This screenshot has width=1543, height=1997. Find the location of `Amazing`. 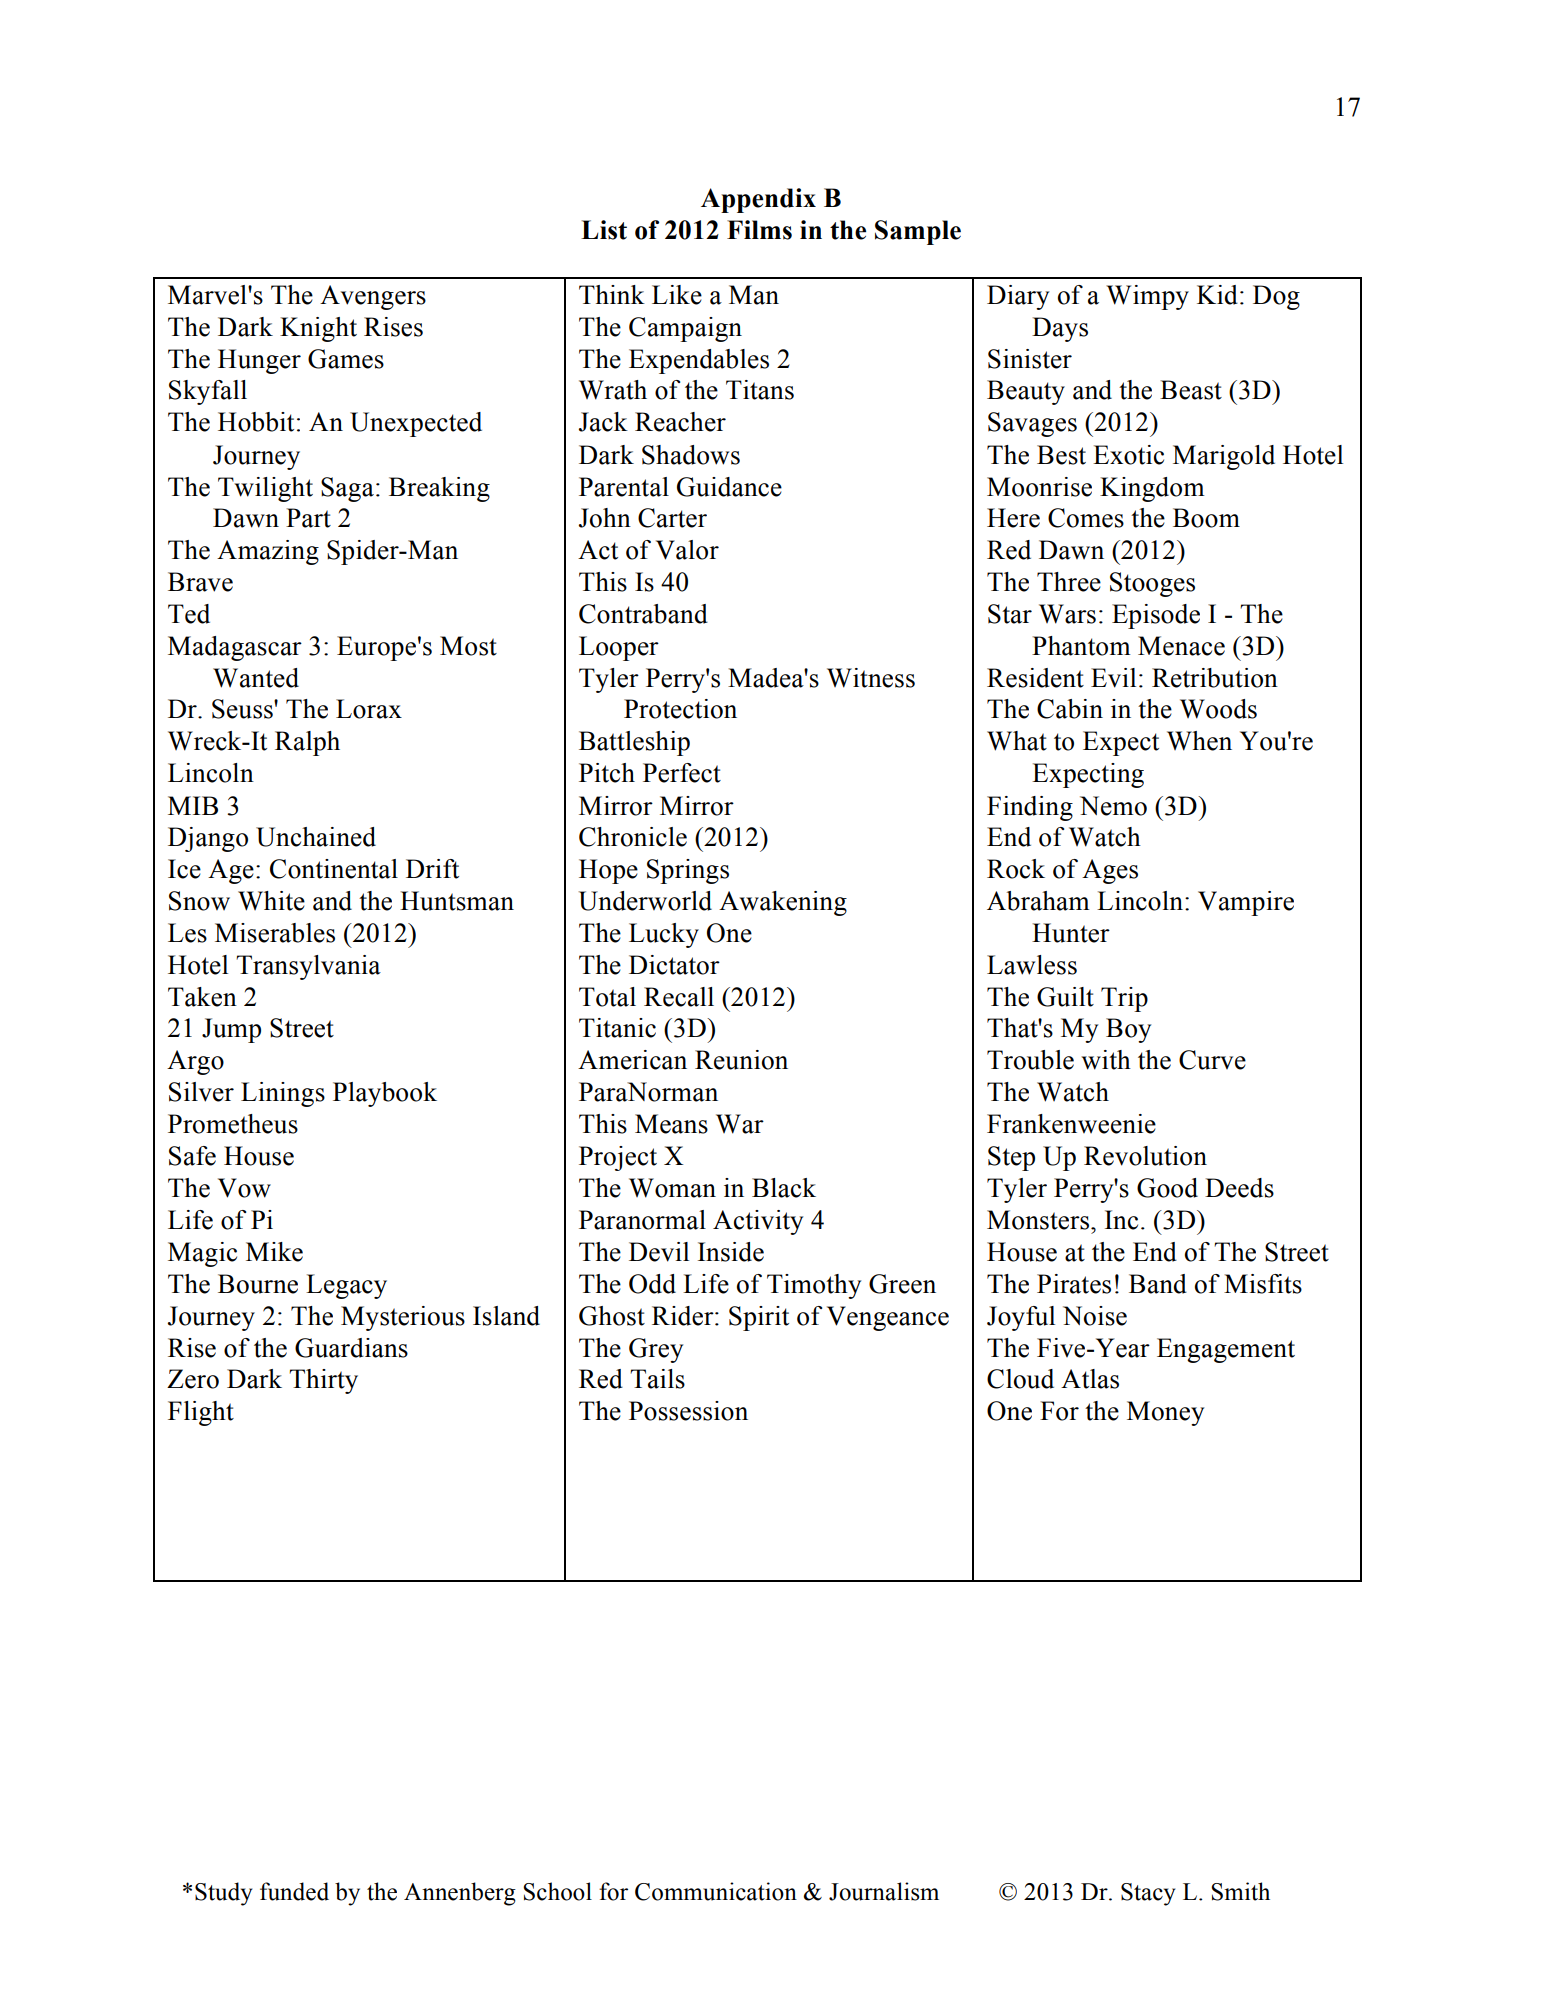

Amazing is located at coordinates (268, 552).
